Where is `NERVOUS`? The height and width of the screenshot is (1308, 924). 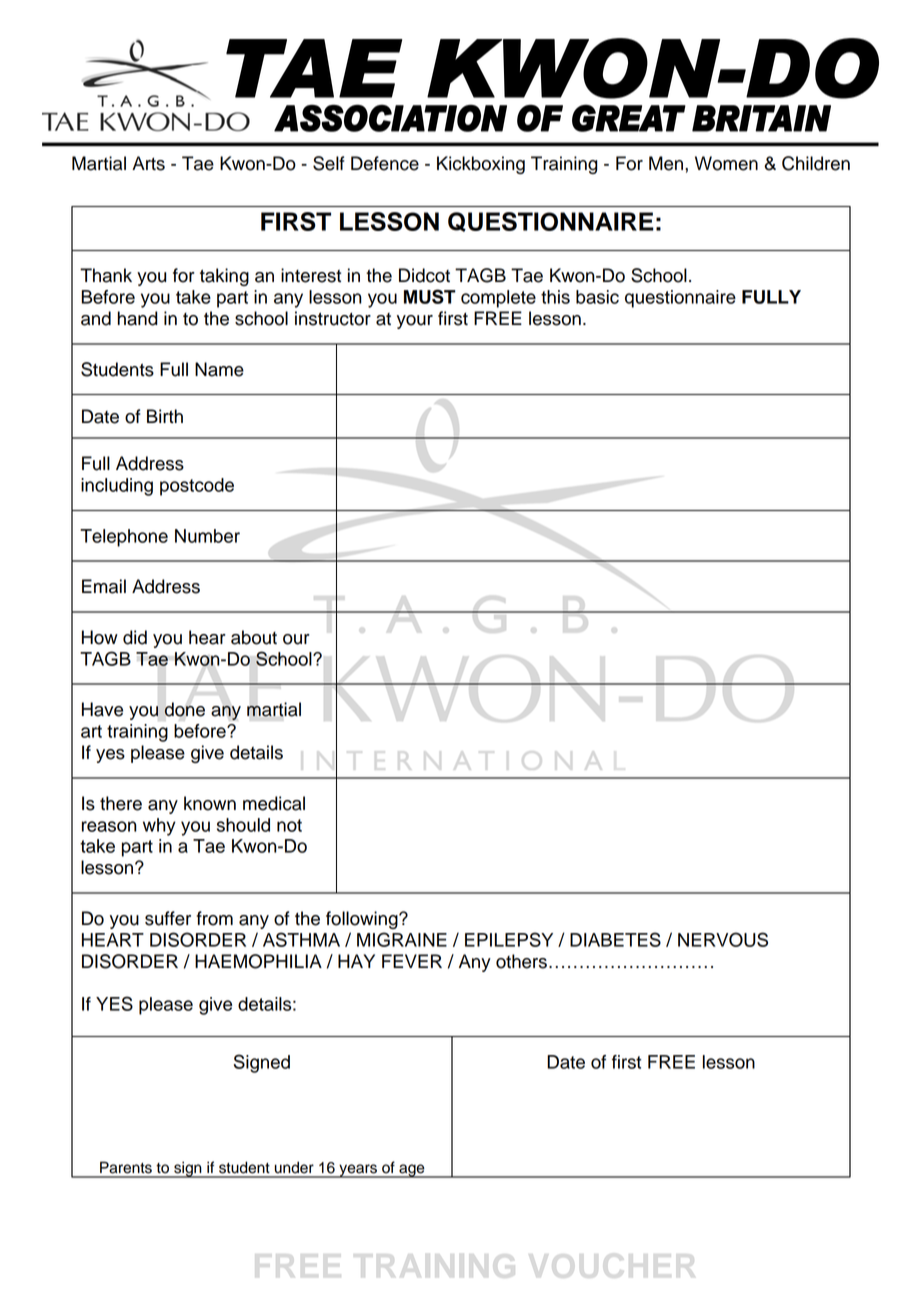 NERVOUS is located at coordinates (723, 939).
